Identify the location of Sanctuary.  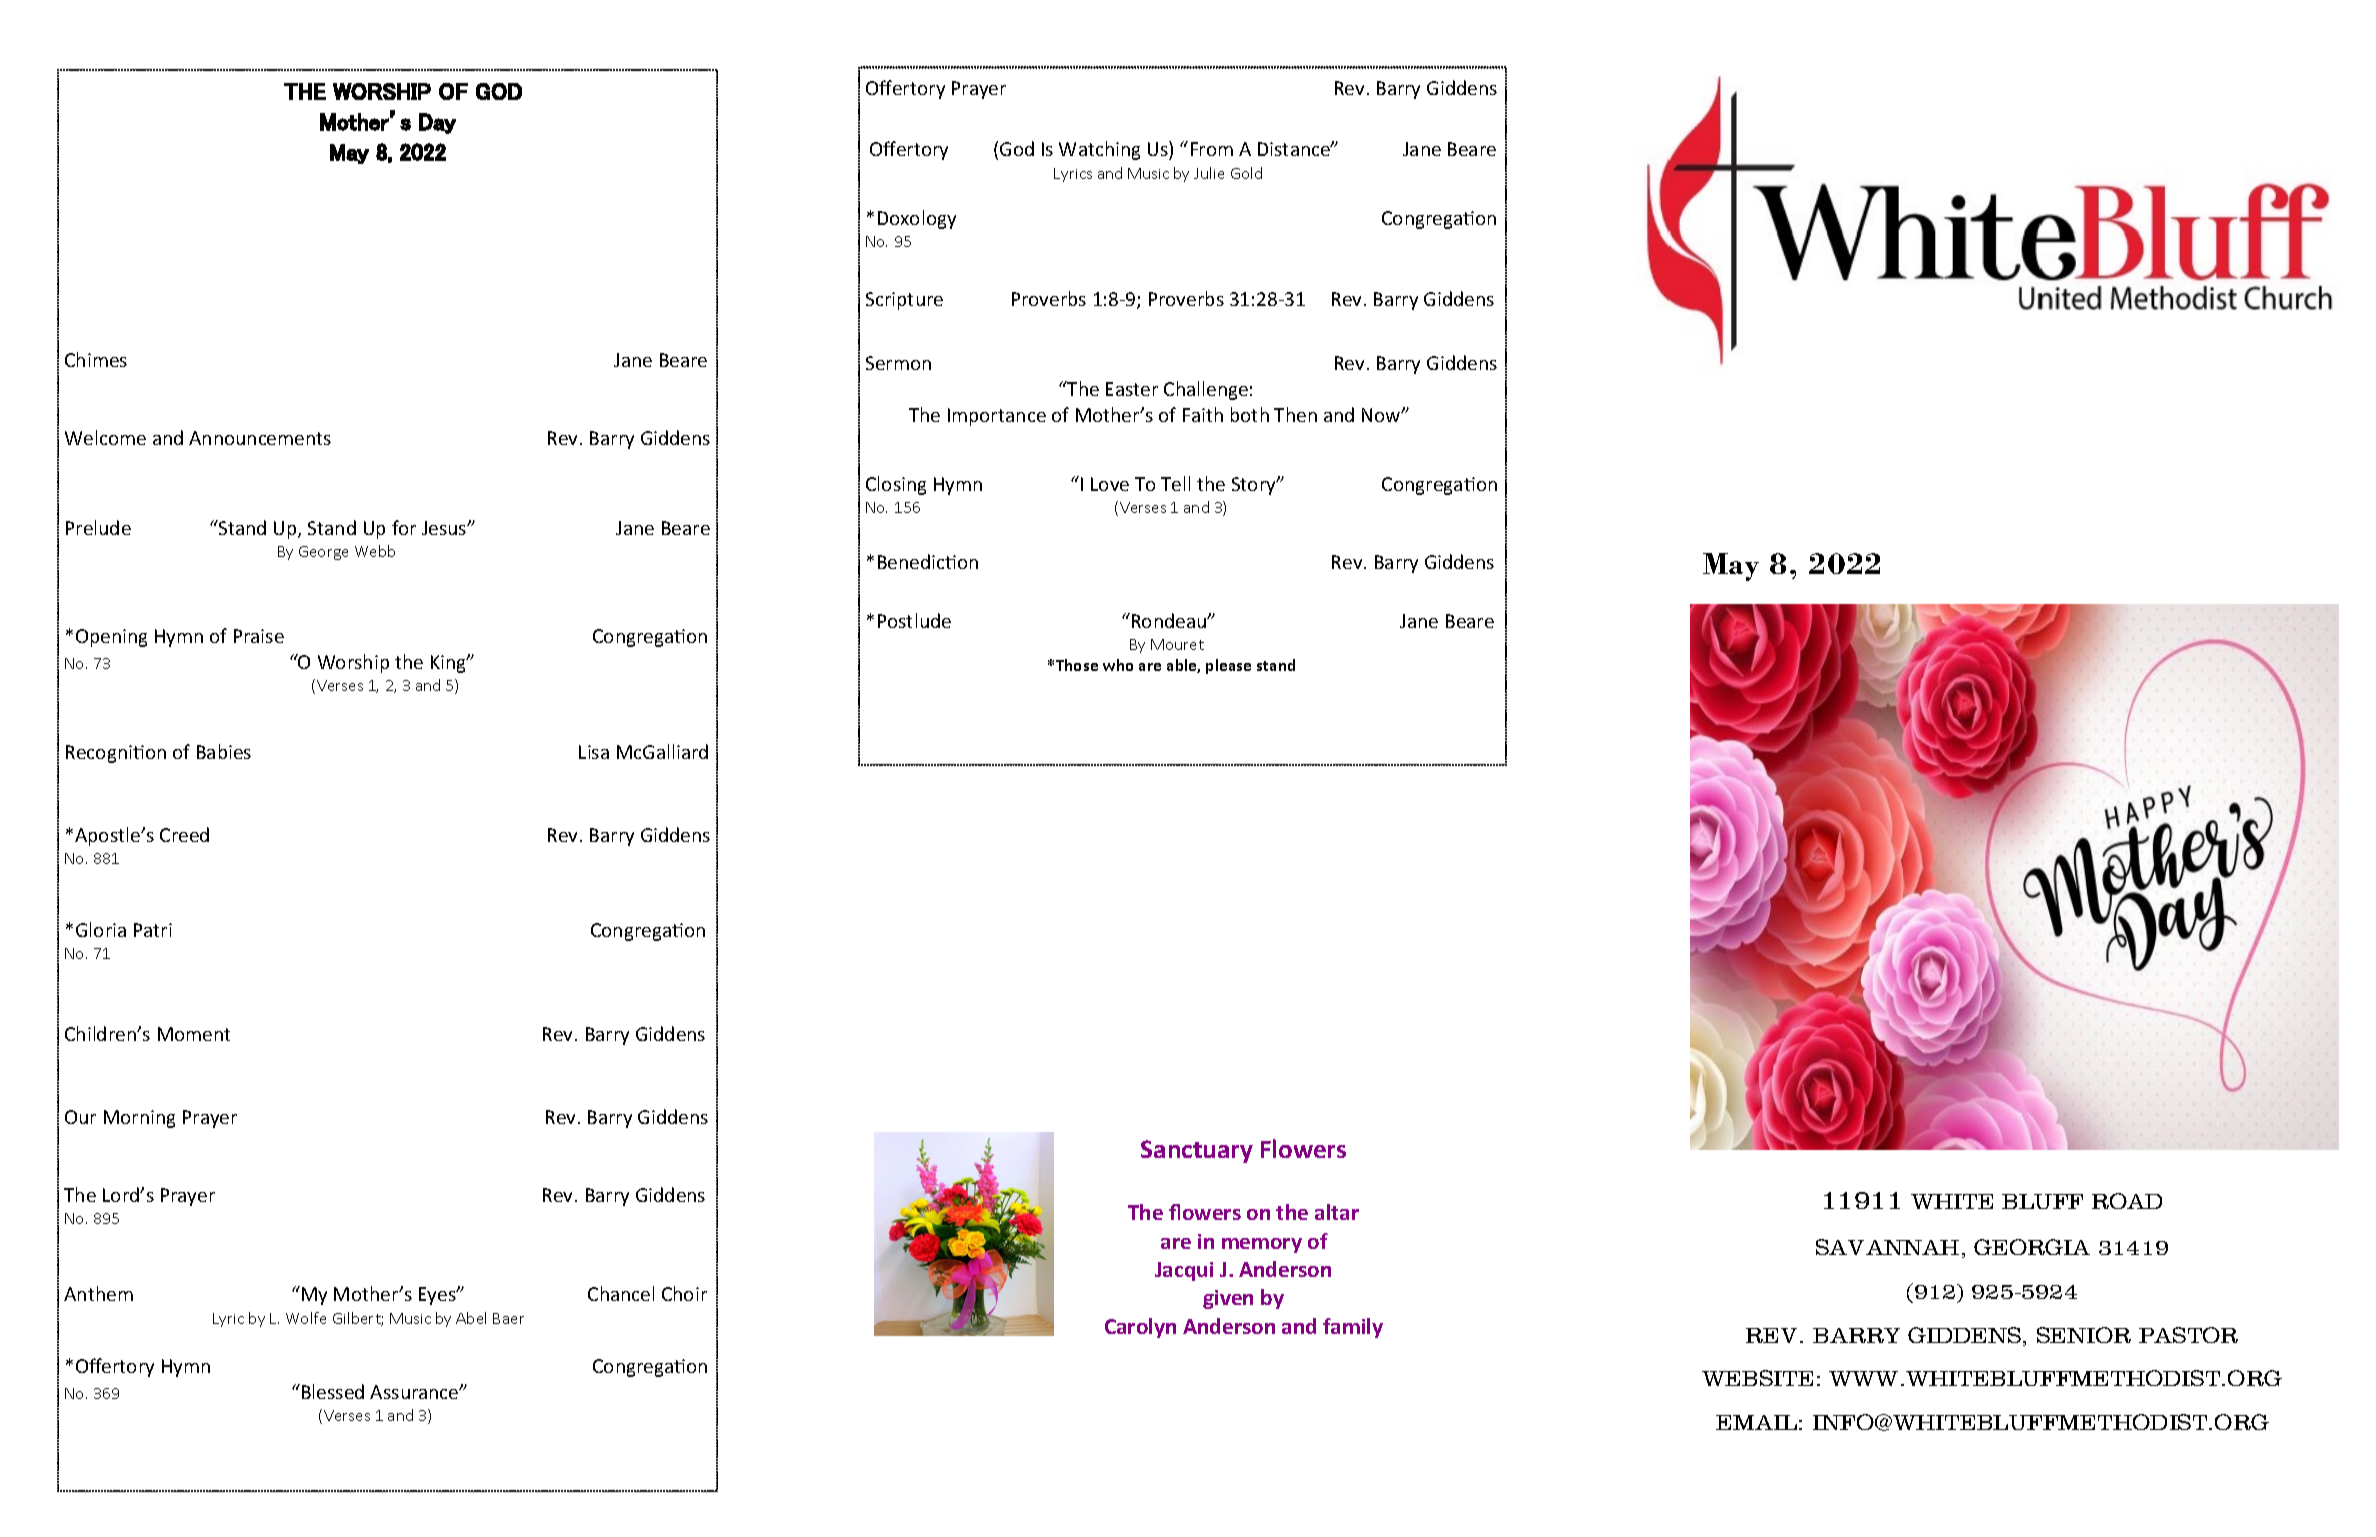
(1197, 1151).
